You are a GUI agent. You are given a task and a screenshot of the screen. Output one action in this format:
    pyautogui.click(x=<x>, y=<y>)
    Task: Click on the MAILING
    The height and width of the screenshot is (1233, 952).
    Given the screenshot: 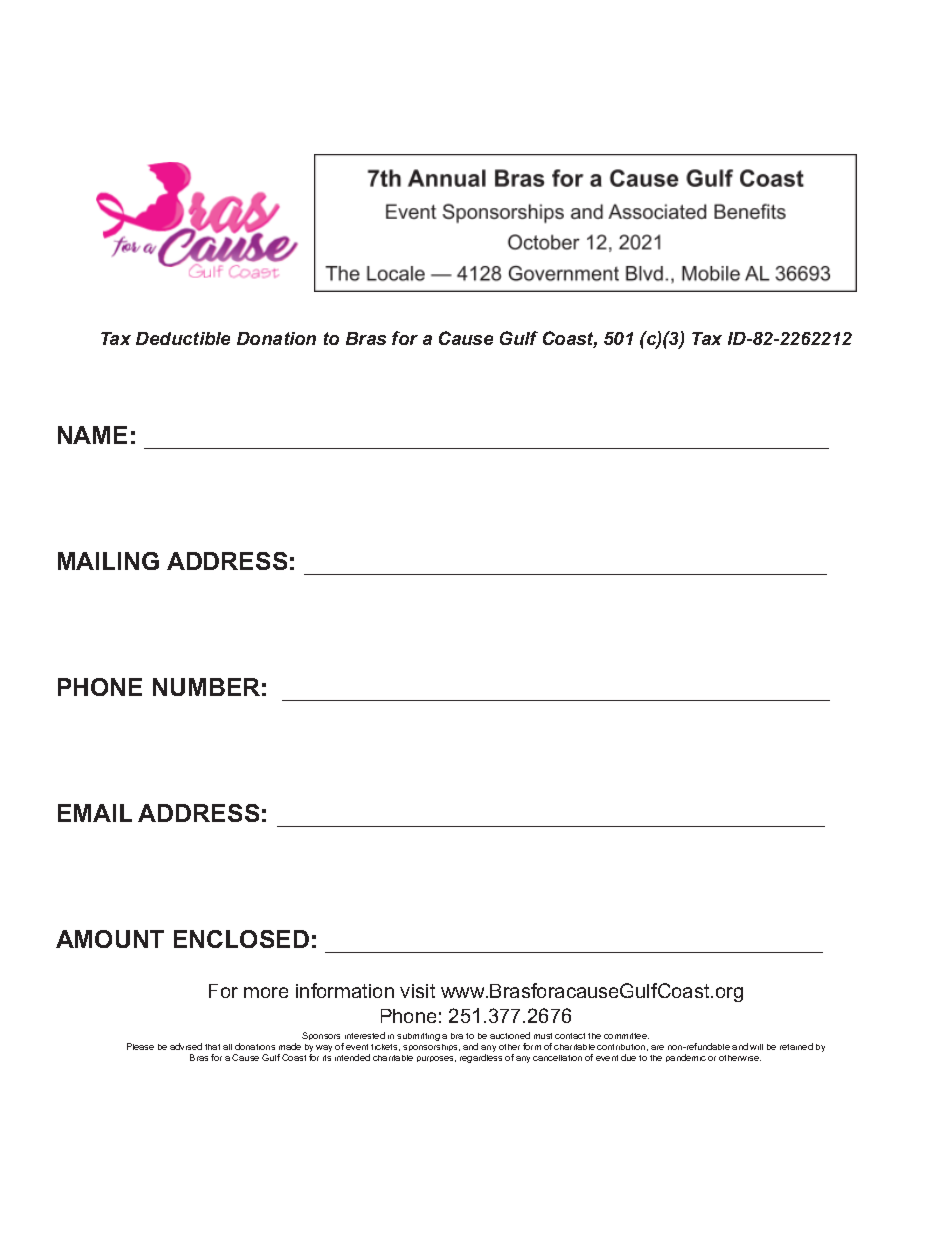 What is the action you would take?
    pyautogui.click(x=108, y=561)
